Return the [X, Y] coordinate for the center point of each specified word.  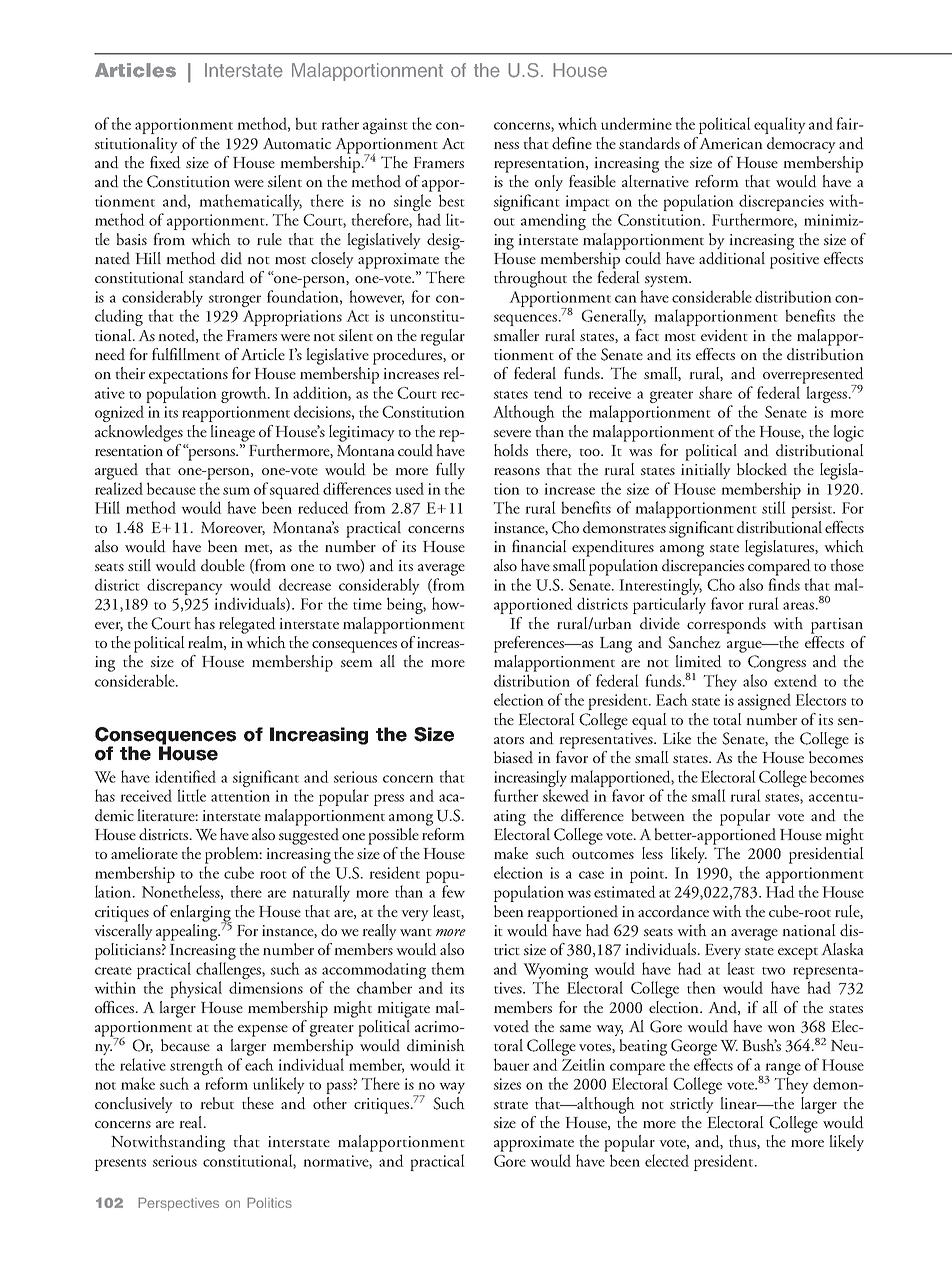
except [798, 954]
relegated [247, 625]
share [715, 392]
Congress [777, 663]
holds [511, 450]
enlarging [201, 914]
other [330, 1103]
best [452, 200]
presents [120, 1165]
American [731, 143]
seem [357, 663]
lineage [232, 433]
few [453, 891]
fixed [165, 162]
